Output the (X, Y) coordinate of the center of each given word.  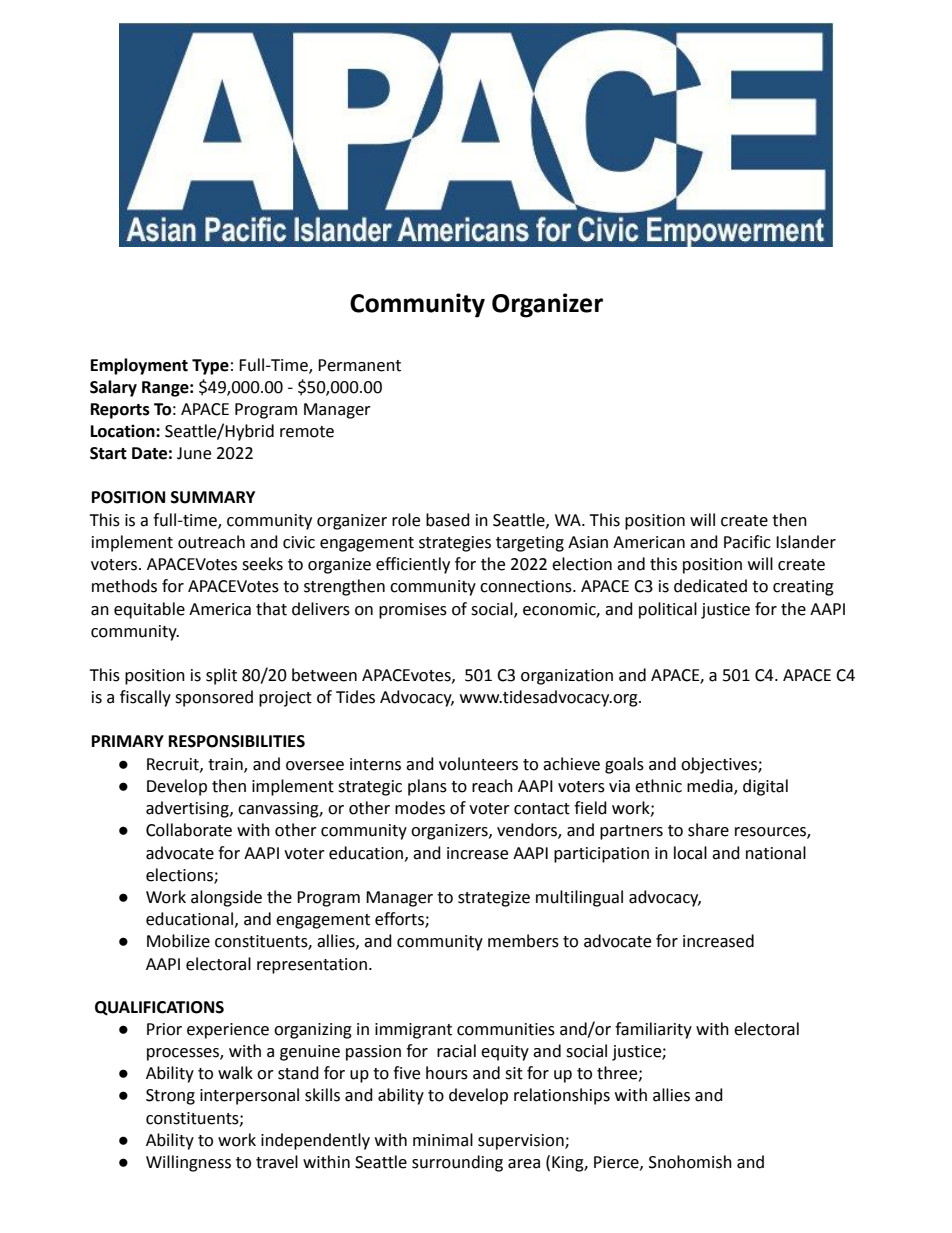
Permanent (359, 365)
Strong (170, 1097)
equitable (149, 610)
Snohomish (690, 1162)
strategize (494, 899)
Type (210, 367)
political (668, 610)
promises (413, 611)
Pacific (747, 542)
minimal (443, 1140)
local (690, 853)
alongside (226, 898)
